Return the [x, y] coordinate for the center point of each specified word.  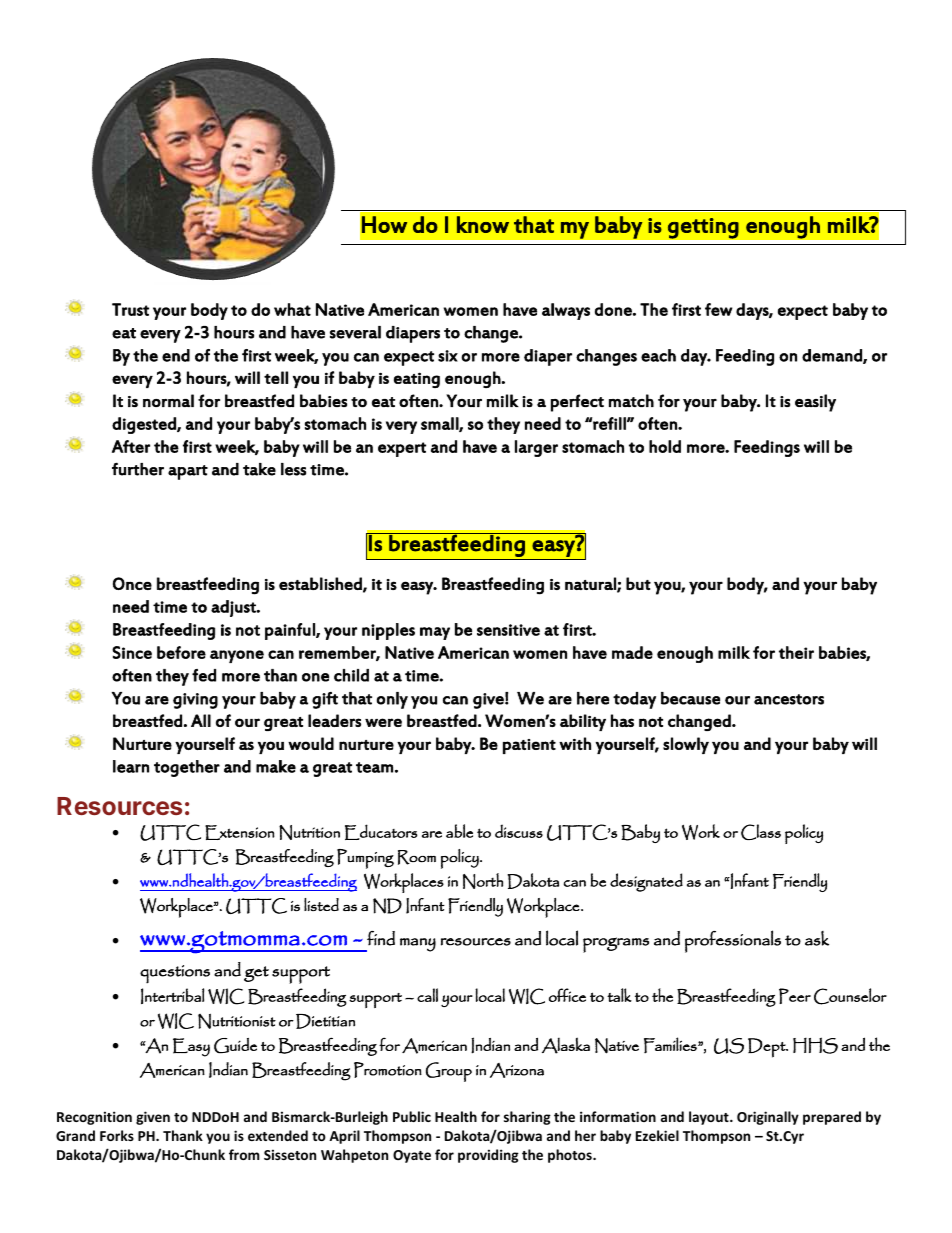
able [459, 831]
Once [132, 583]
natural [591, 584]
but [638, 583]
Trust [130, 309]
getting [703, 228]
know [483, 224]
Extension [240, 832]
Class [761, 832]
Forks [117, 1135]
